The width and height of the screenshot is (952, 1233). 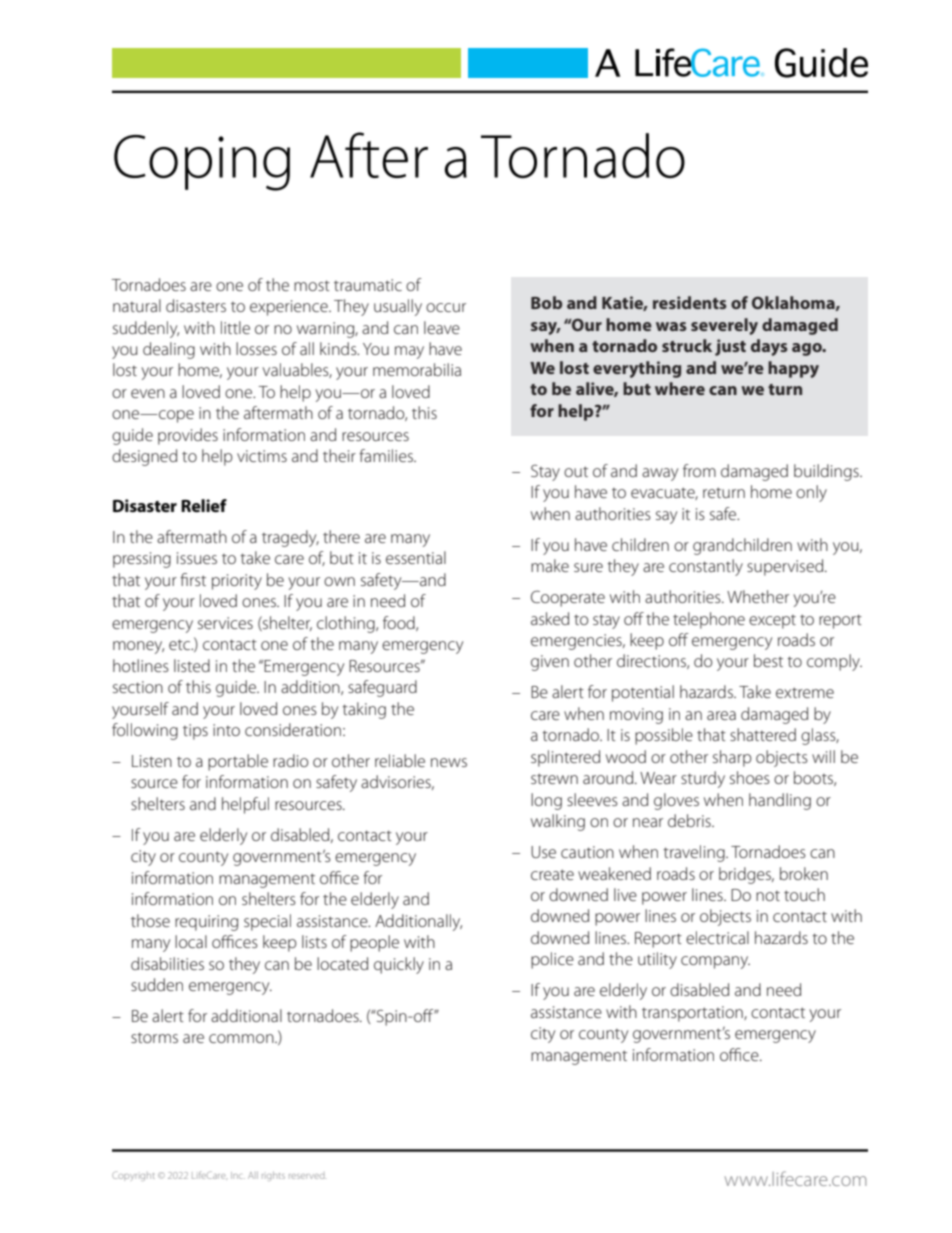 What do you see at coordinates (699, 470) in the screenshot?
I see `from` at bounding box center [699, 470].
